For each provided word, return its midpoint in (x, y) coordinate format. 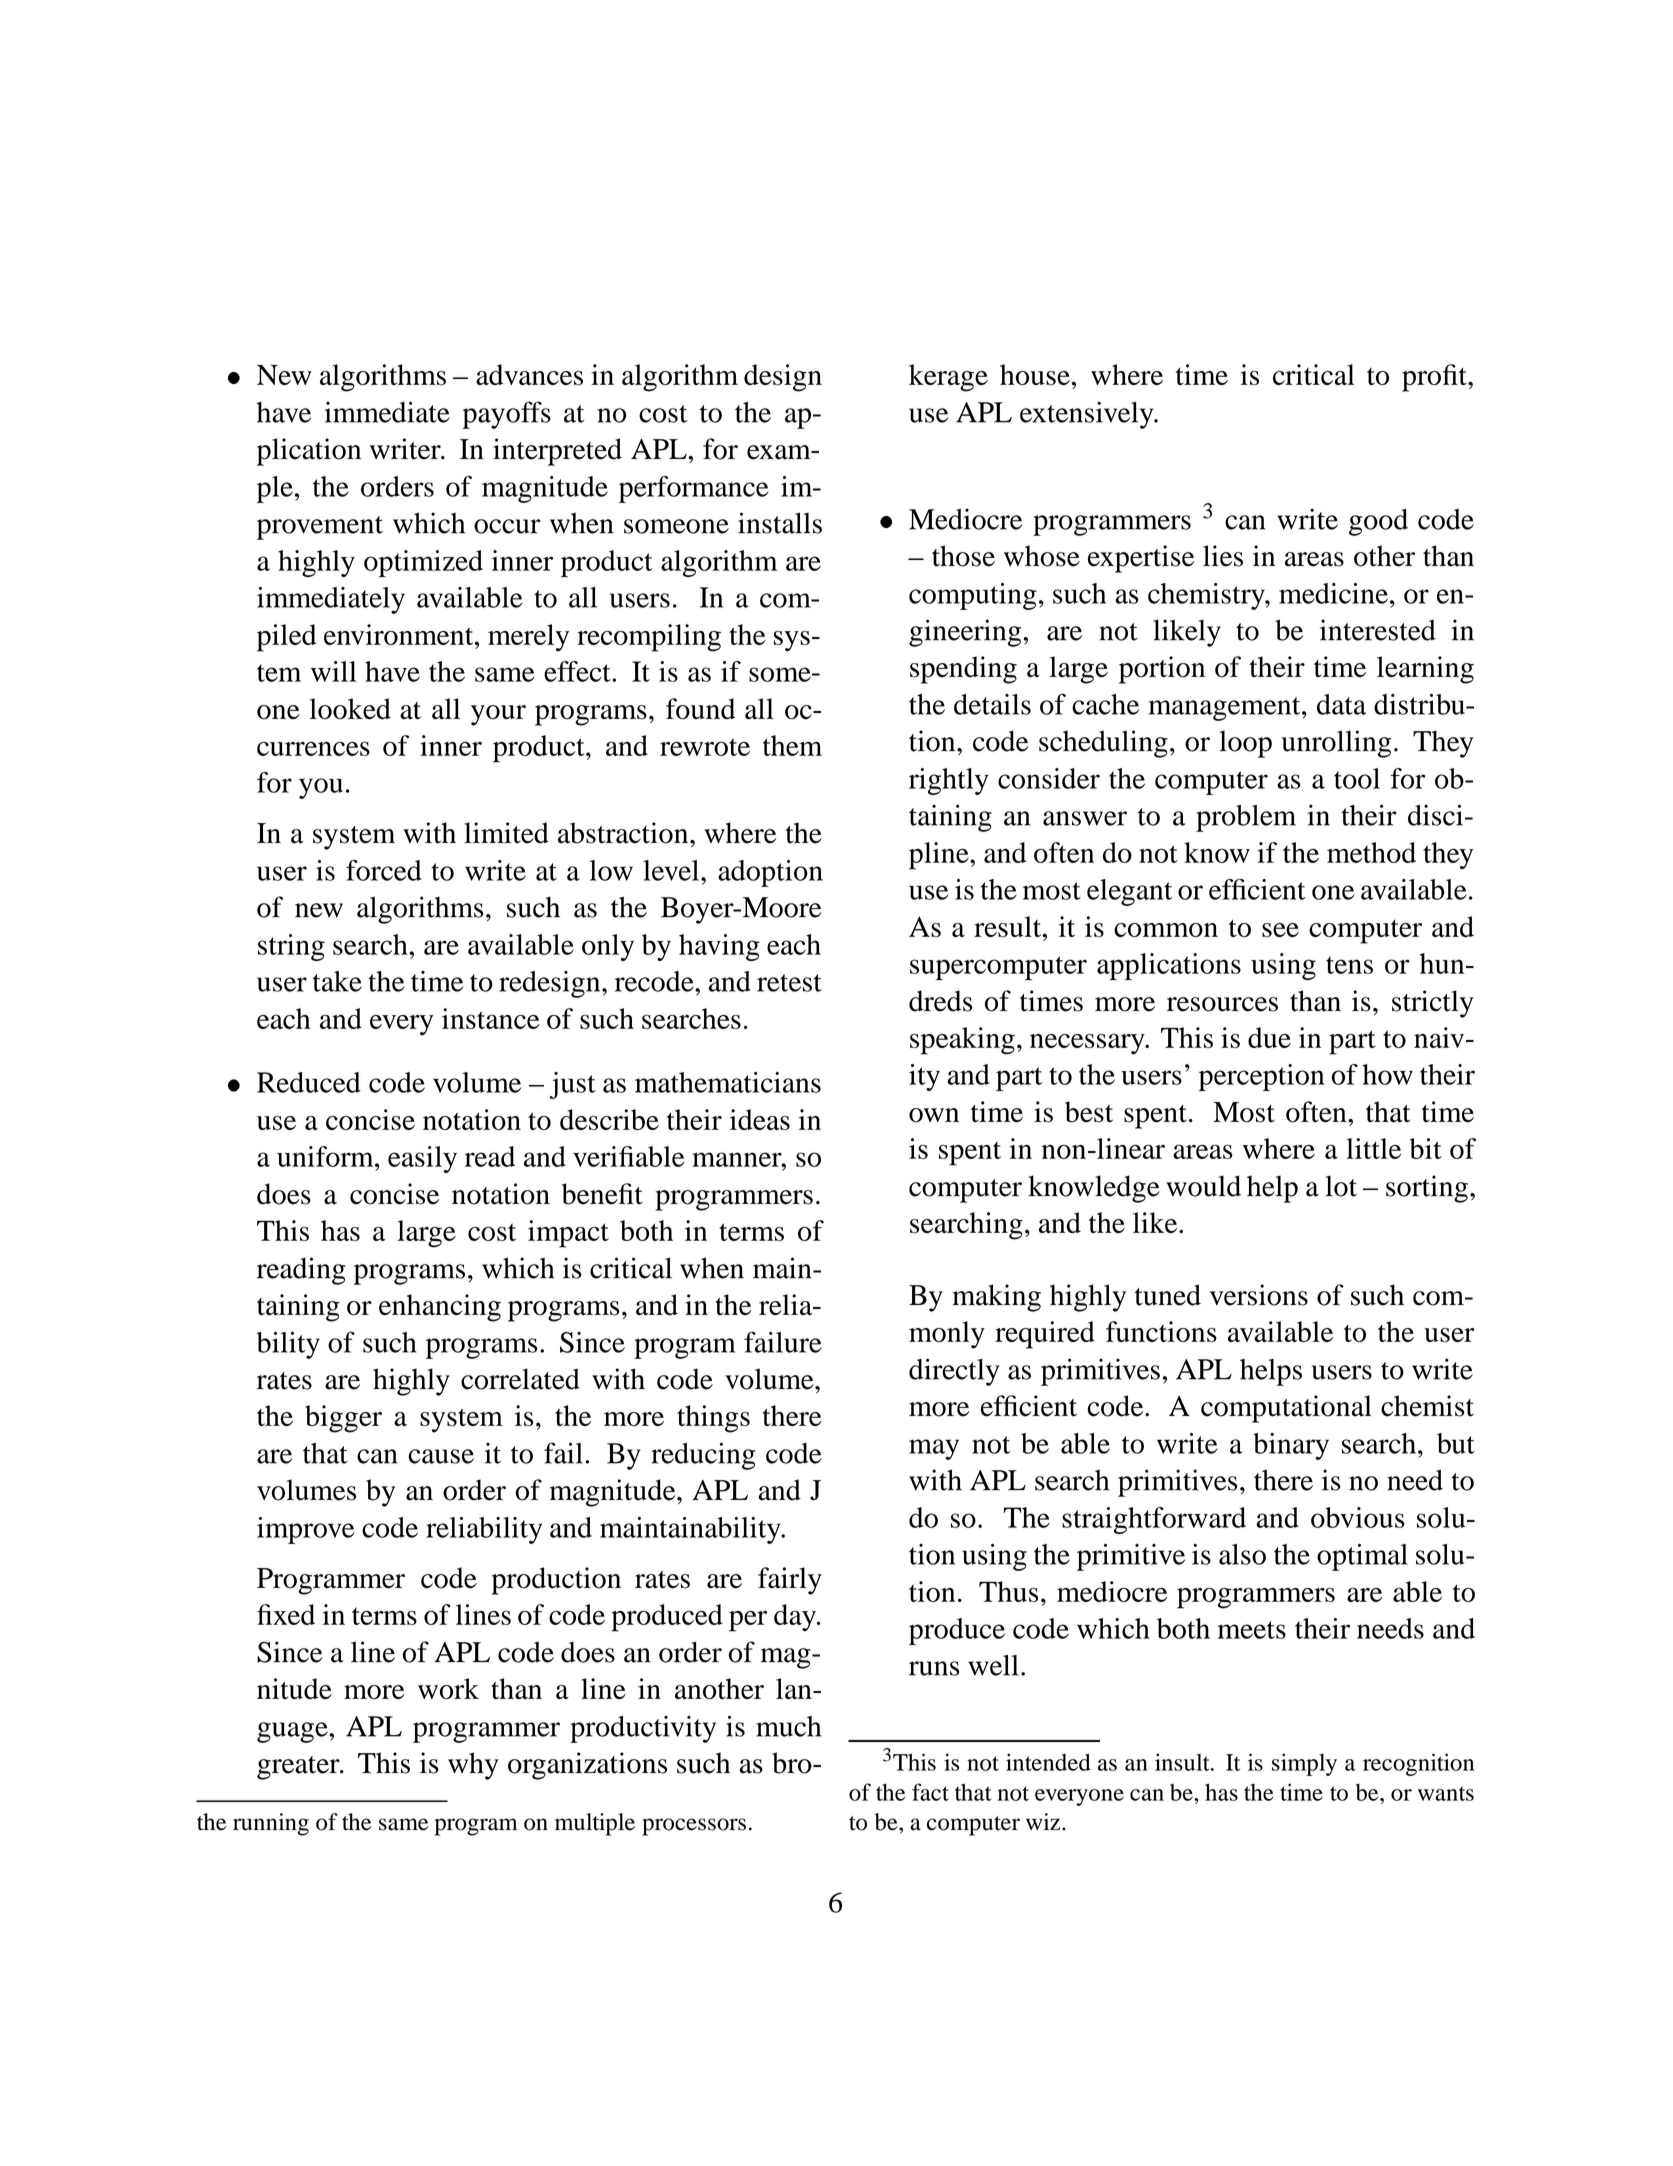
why (473, 1766)
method (1371, 852)
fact (930, 1792)
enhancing (440, 1308)
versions (1259, 1295)
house (1035, 375)
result (1008, 926)
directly (954, 1372)
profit (1435, 378)
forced (383, 870)
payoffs (506, 415)
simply (1304, 1764)
